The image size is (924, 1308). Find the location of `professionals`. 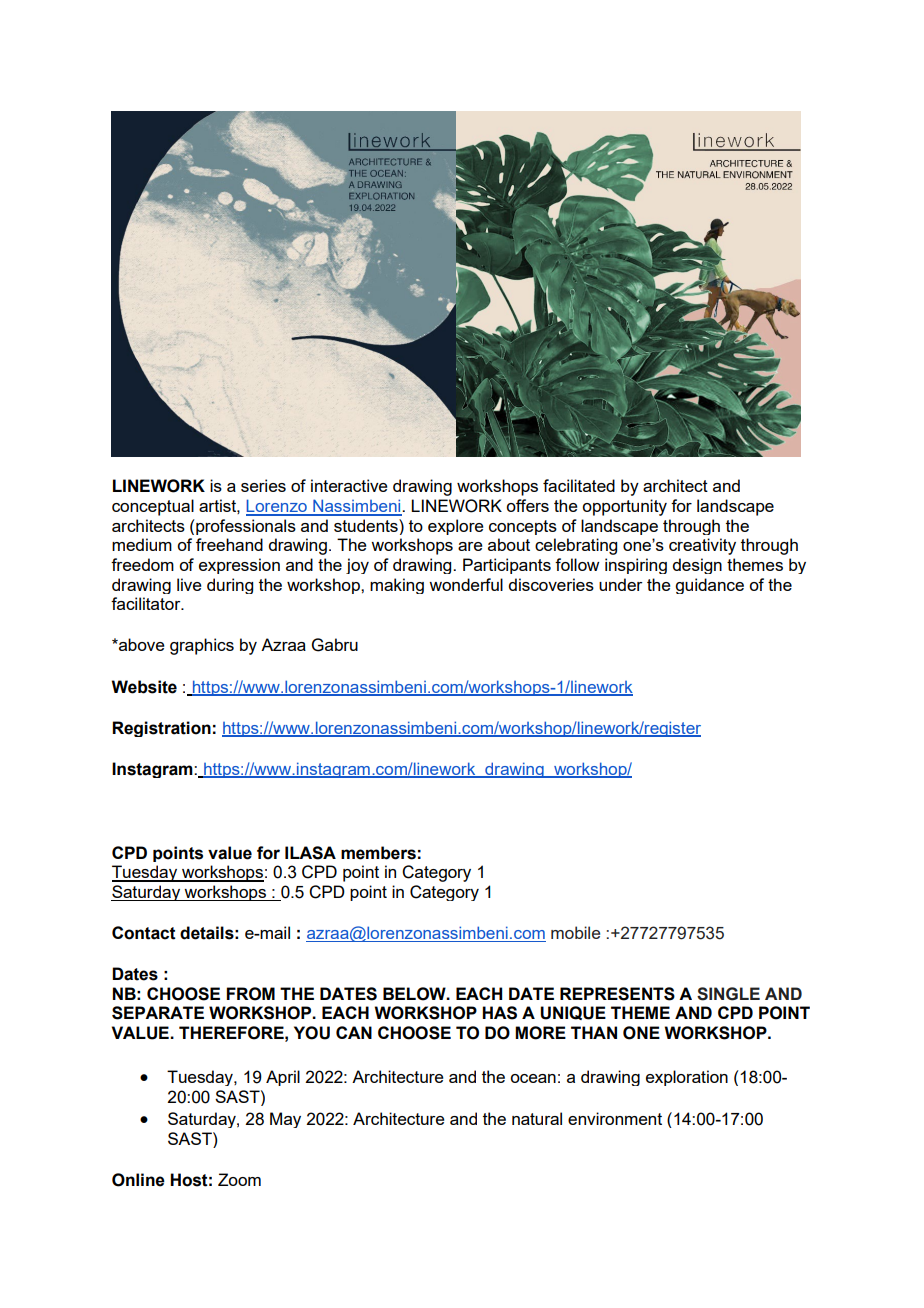

professionals is located at coordinates (245, 527).
